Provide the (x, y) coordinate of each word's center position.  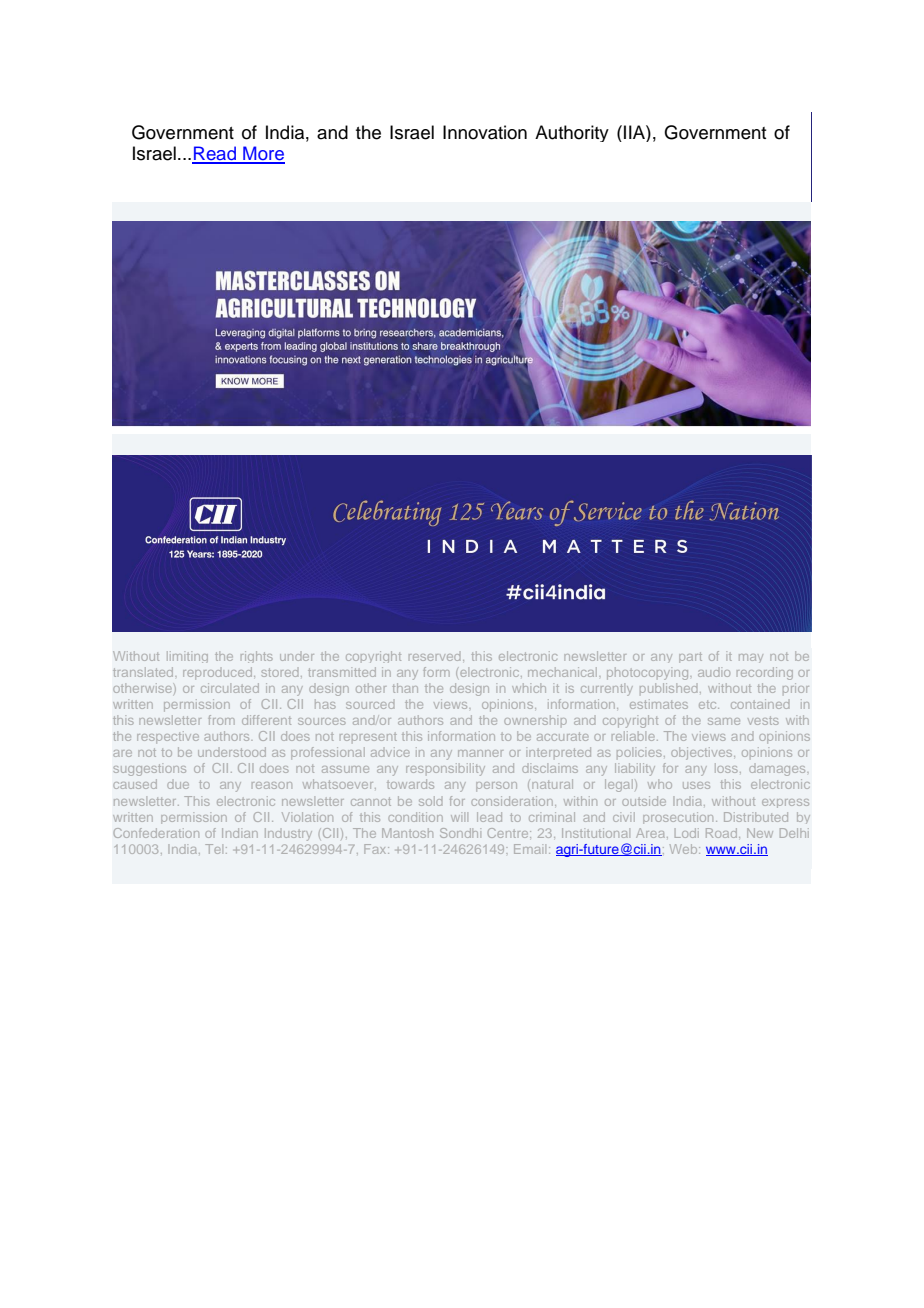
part (690, 657)
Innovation (485, 132)
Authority (572, 133)
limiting (187, 657)
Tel (213, 849)
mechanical (564, 672)
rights (257, 657)
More (263, 154)
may (751, 658)
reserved (434, 657)
